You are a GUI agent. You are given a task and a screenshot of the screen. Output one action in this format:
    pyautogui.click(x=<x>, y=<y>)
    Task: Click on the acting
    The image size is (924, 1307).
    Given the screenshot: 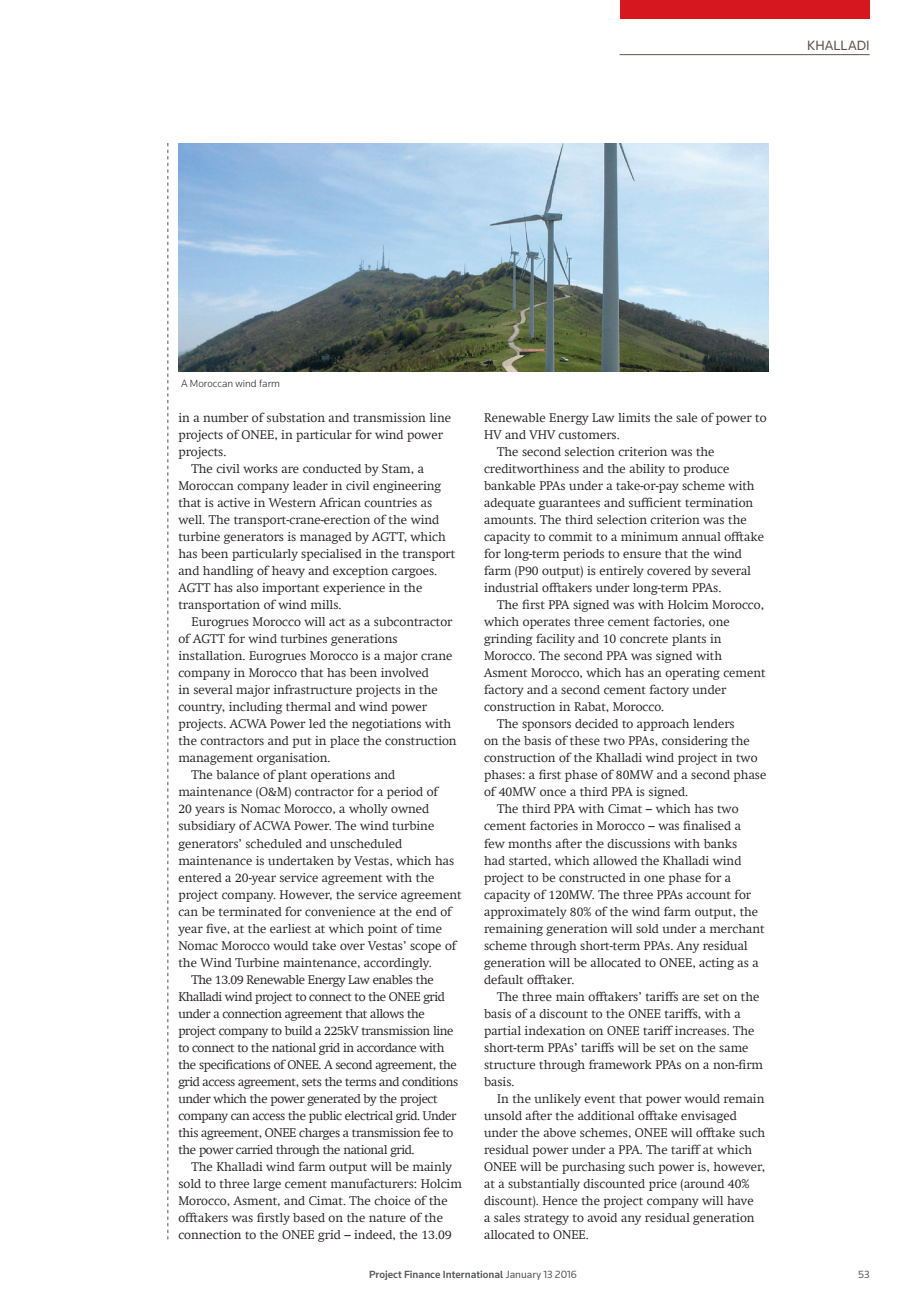 What is the action you would take?
    pyautogui.click(x=716, y=964)
